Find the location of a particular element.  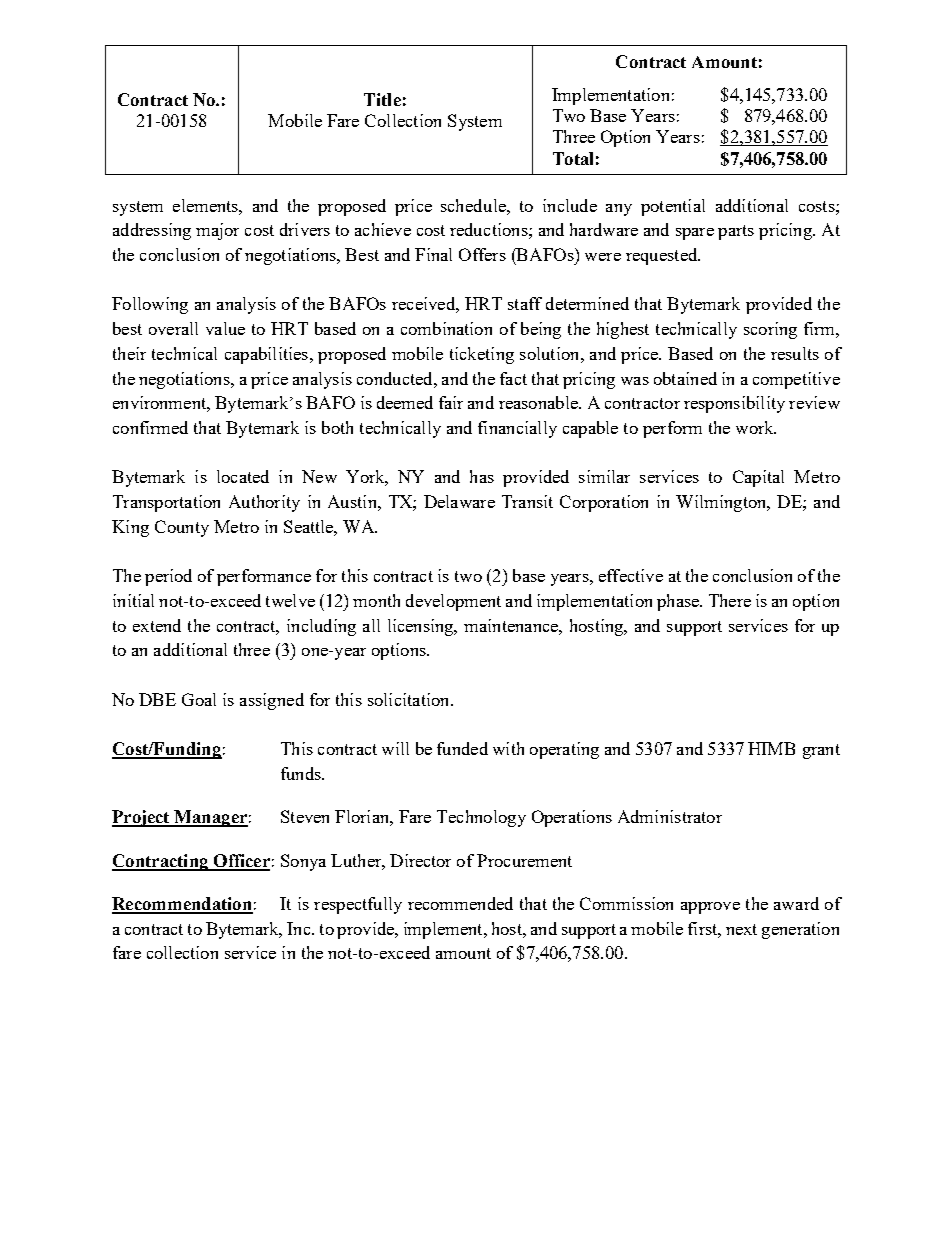

recommended is located at coordinates (460, 903).
